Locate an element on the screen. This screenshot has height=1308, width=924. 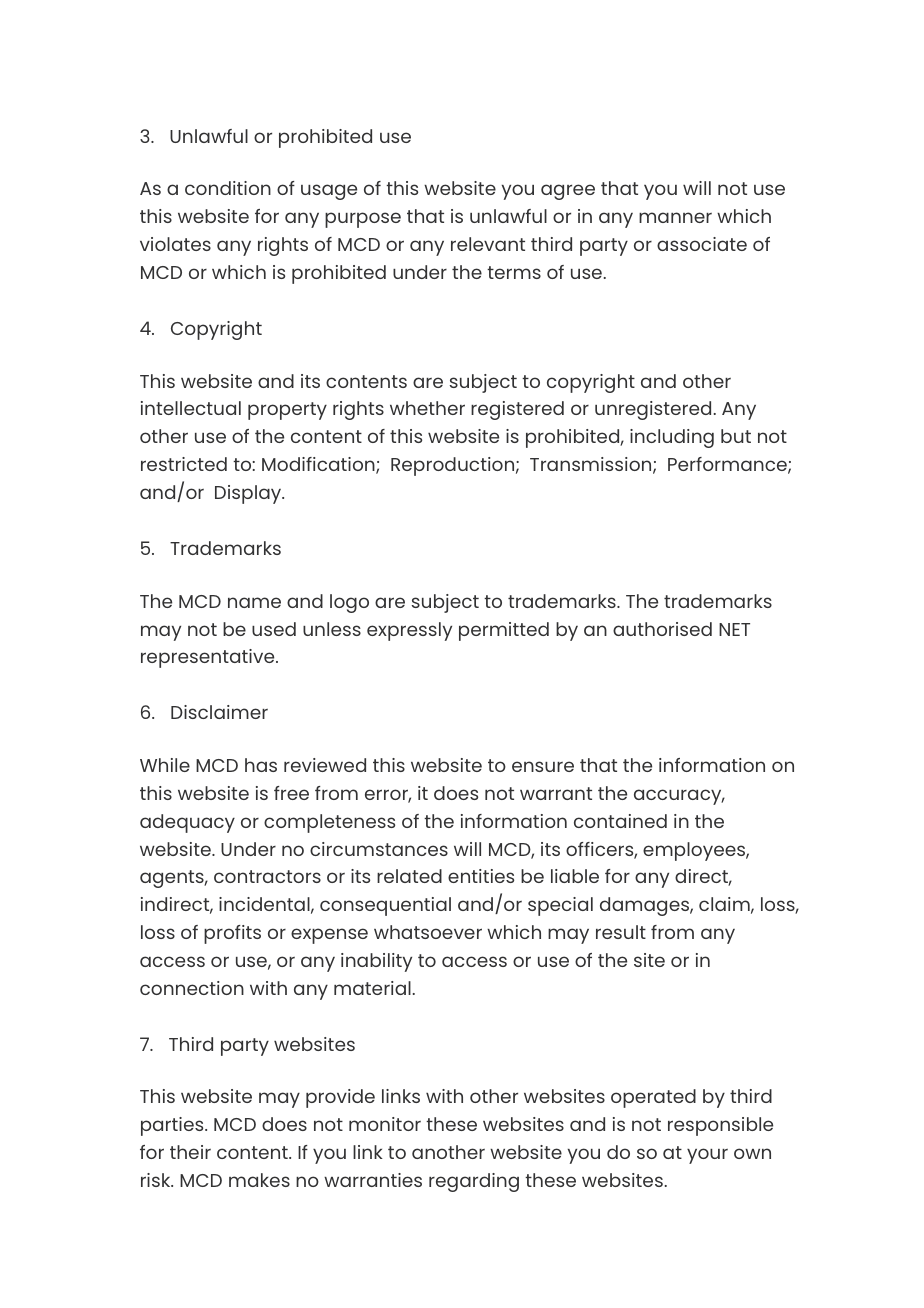
whether is located at coordinates (427, 408).
